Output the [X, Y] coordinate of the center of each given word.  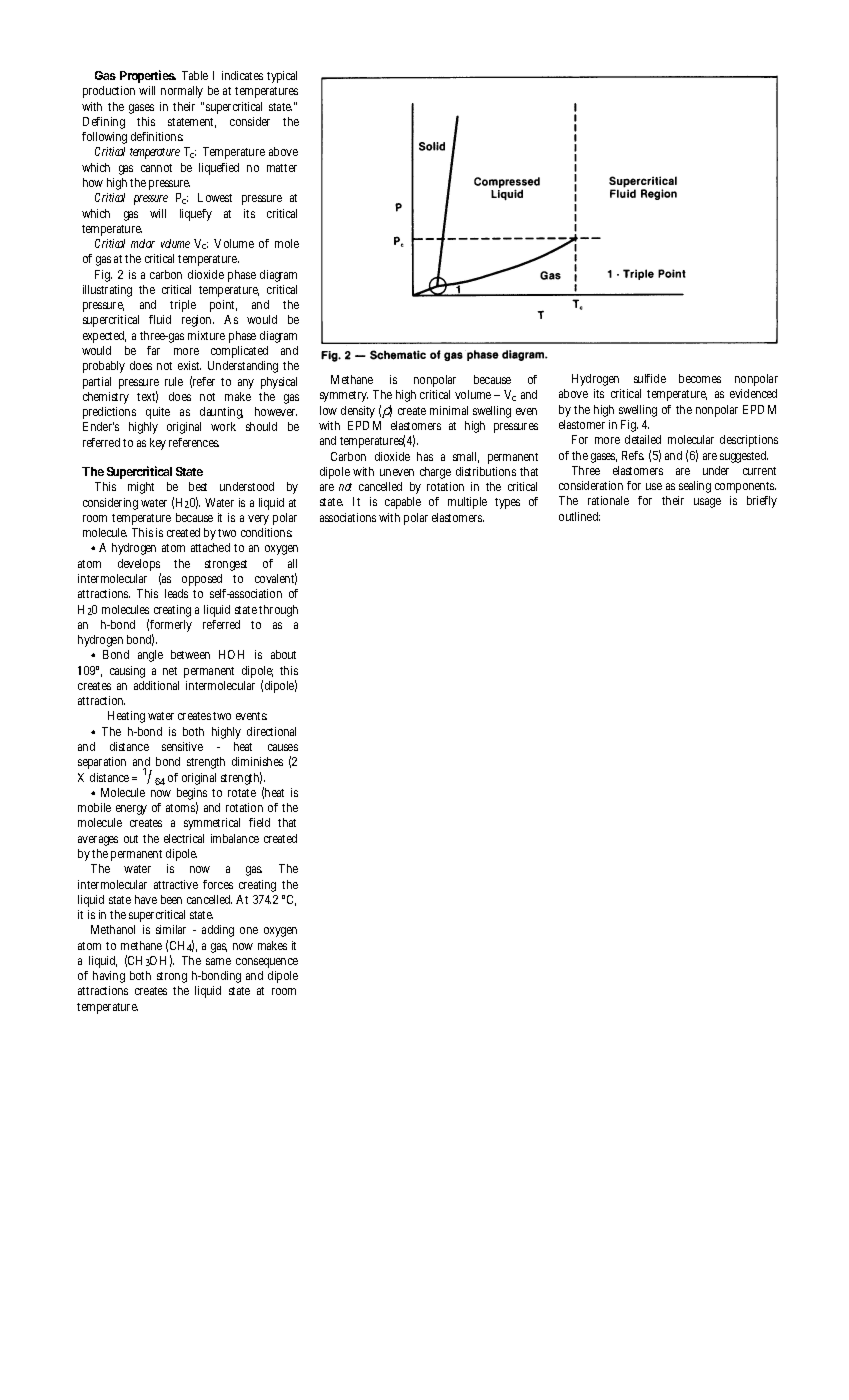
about [283, 654]
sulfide [650, 378]
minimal [449, 410]
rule [174, 381]
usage [707, 503]
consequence [267, 963]
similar [171, 929]
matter [282, 168]
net [170, 671]
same [218, 961]
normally [182, 92]
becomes [700, 378]
